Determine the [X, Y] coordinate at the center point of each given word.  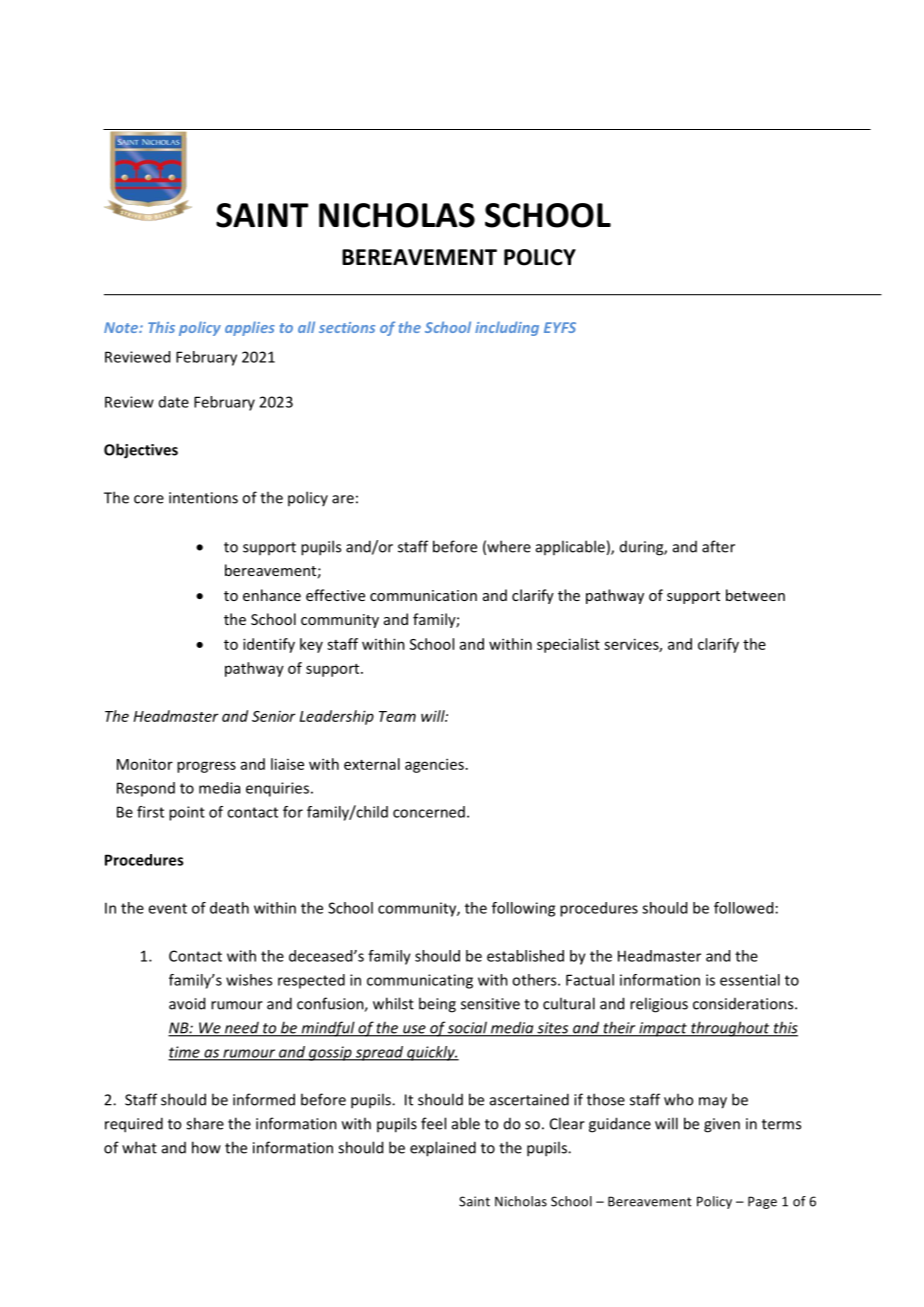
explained [443, 1149]
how [206, 1147]
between [755, 595]
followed [743, 908]
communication [423, 595]
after [718, 546]
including [507, 328]
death [229, 908]
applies [250, 328]
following [523, 909]
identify [269, 645]
